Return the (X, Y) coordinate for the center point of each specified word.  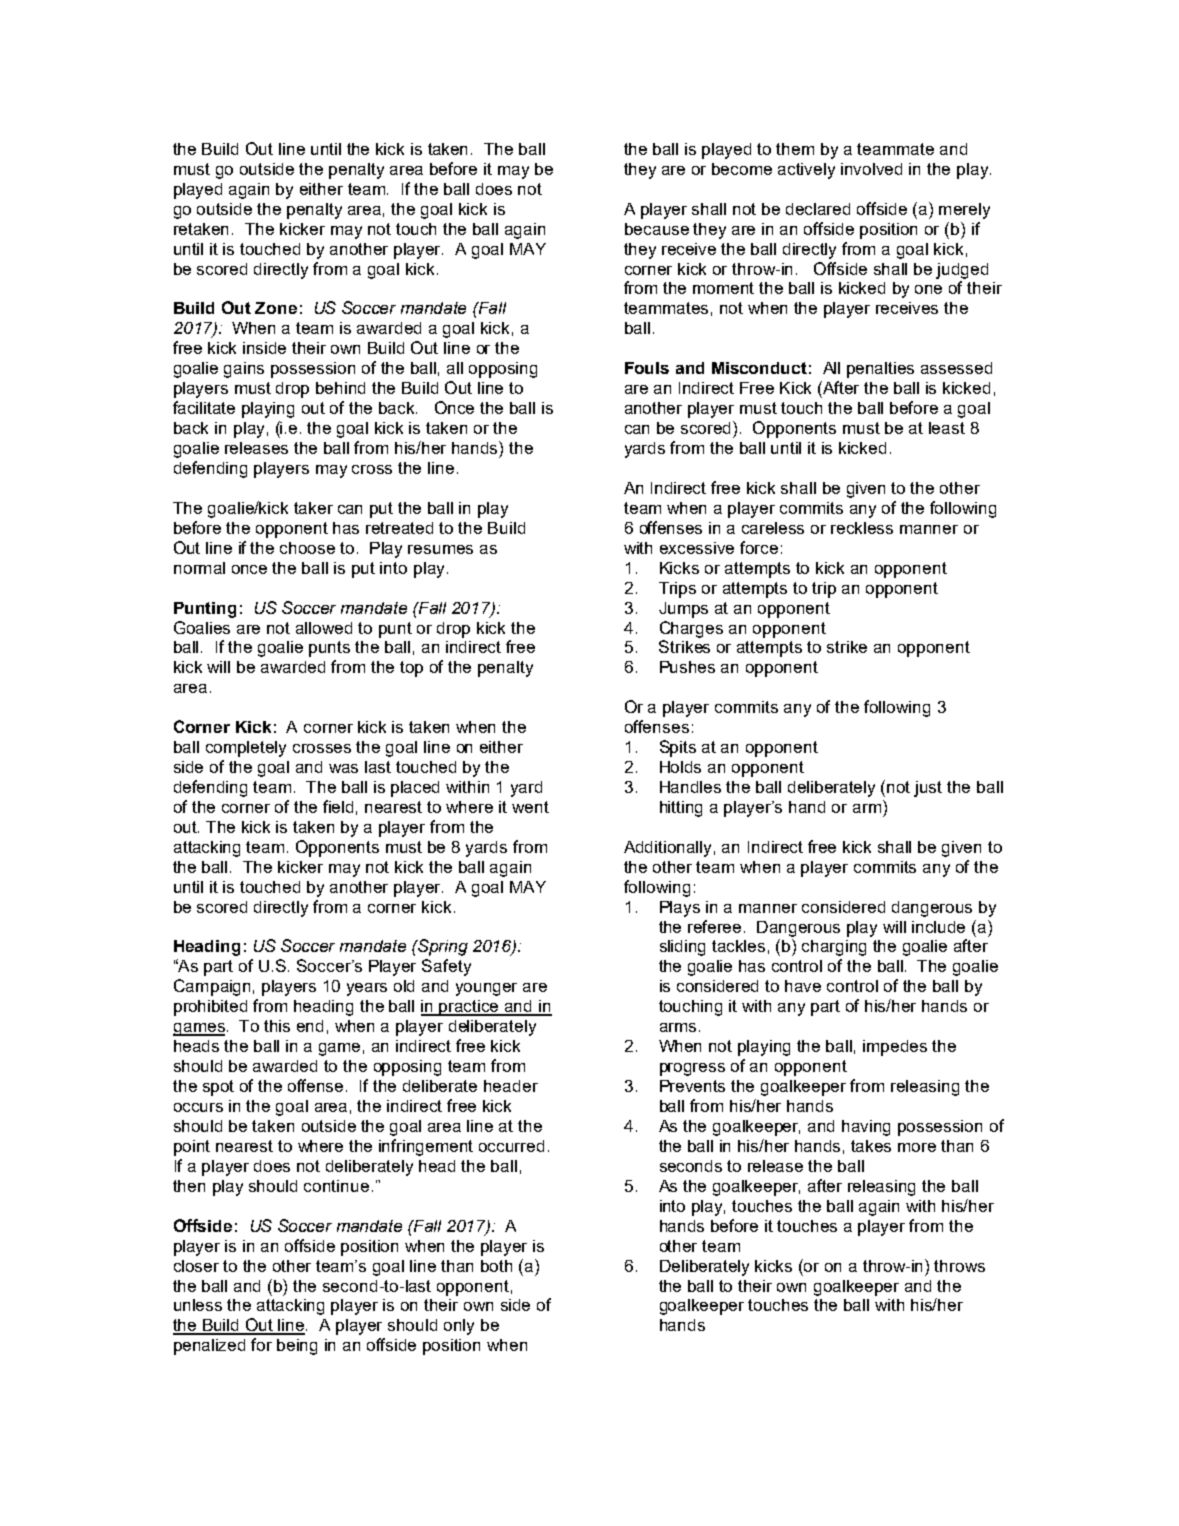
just (928, 789)
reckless (862, 528)
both (496, 1266)
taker (313, 508)
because (657, 229)
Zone (276, 308)
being (297, 1347)
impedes (895, 1048)
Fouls (647, 368)
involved (871, 169)
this (277, 1026)
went (530, 807)
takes (871, 1146)
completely (246, 749)
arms (678, 1027)
